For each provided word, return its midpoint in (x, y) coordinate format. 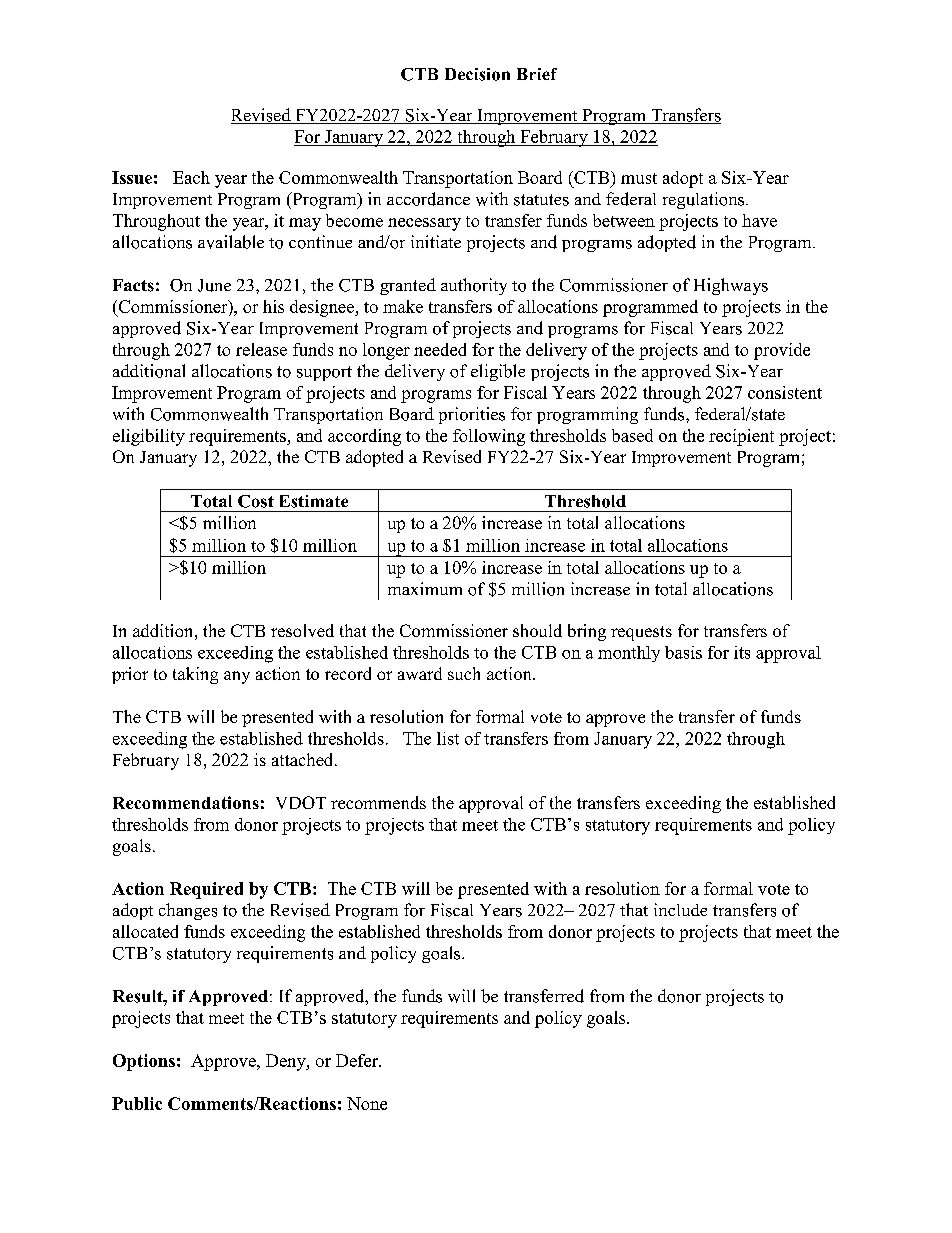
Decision (477, 74)
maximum (425, 588)
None (367, 1103)
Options (144, 1062)
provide (782, 351)
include (680, 909)
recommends (378, 802)
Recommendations (186, 802)
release (261, 349)
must (639, 178)
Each (191, 177)
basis (683, 652)
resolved (302, 630)
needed (440, 349)
